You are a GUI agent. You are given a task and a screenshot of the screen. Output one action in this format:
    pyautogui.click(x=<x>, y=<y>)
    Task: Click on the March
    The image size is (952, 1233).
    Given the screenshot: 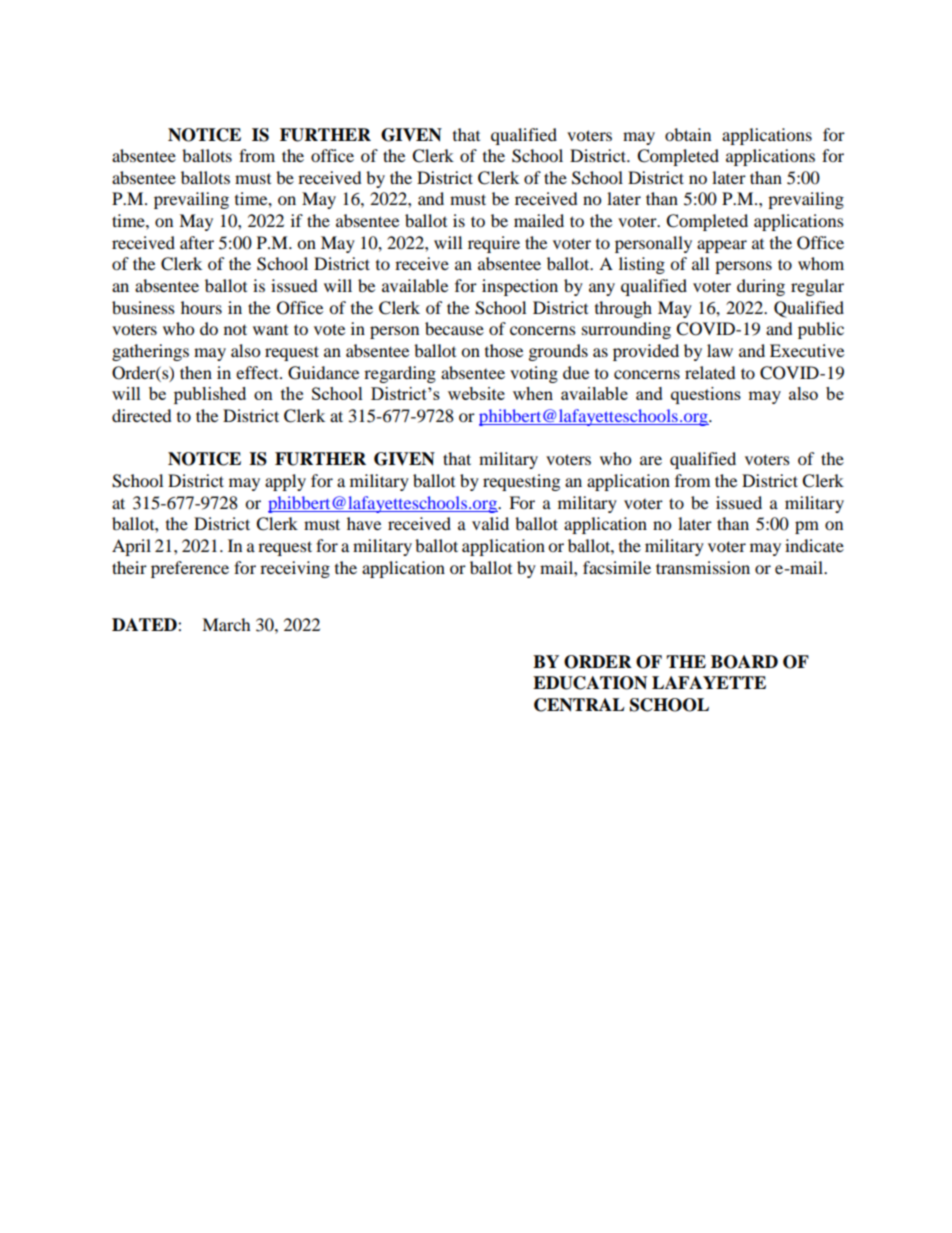 What is the action you would take?
    pyautogui.click(x=226, y=624)
